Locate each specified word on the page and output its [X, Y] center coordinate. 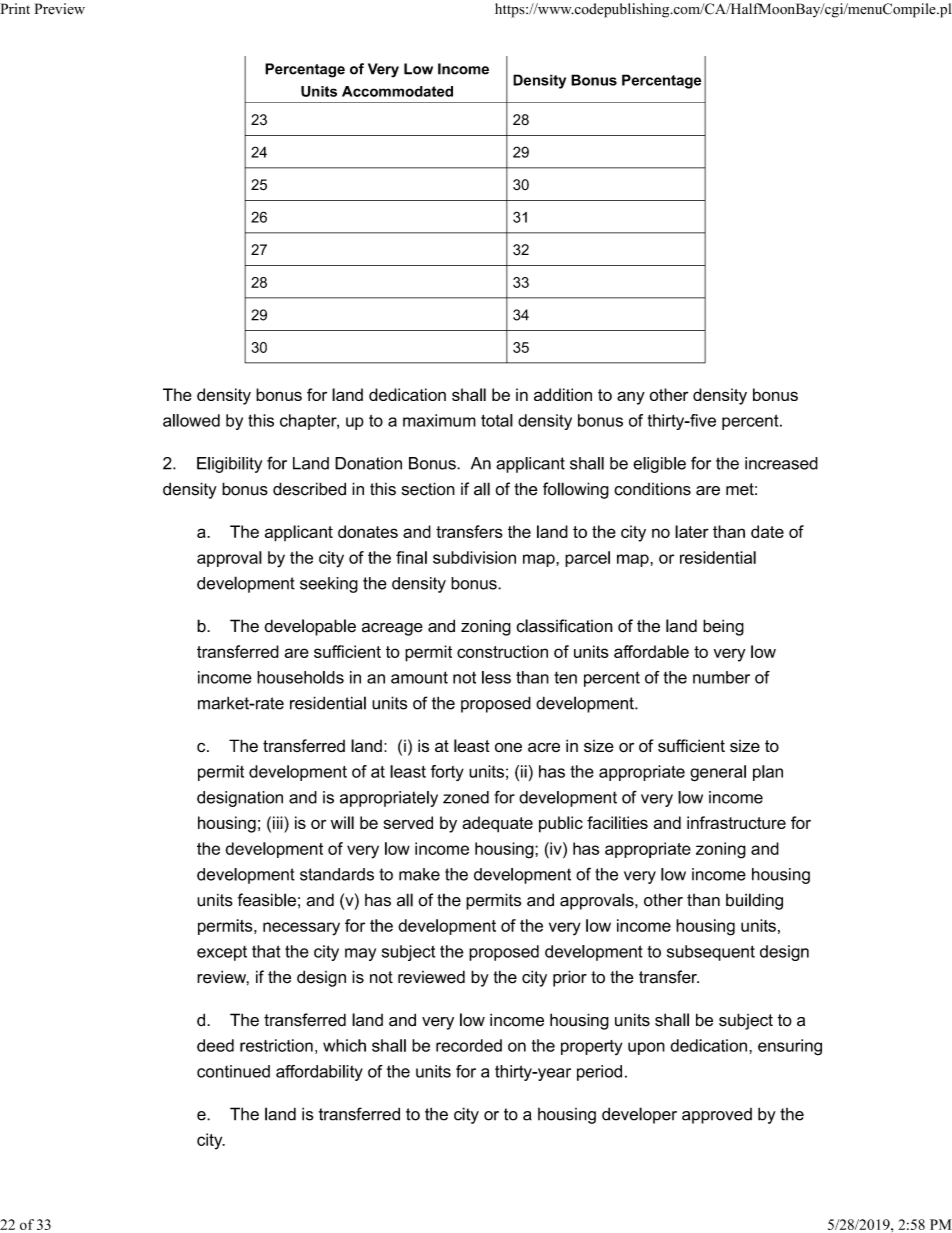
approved [717, 1116]
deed [215, 1045]
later [692, 531]
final [411, 557]
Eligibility [229, 465]
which [344, 1045]
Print [15, 8]
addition [563, 394]
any [631, 398]
